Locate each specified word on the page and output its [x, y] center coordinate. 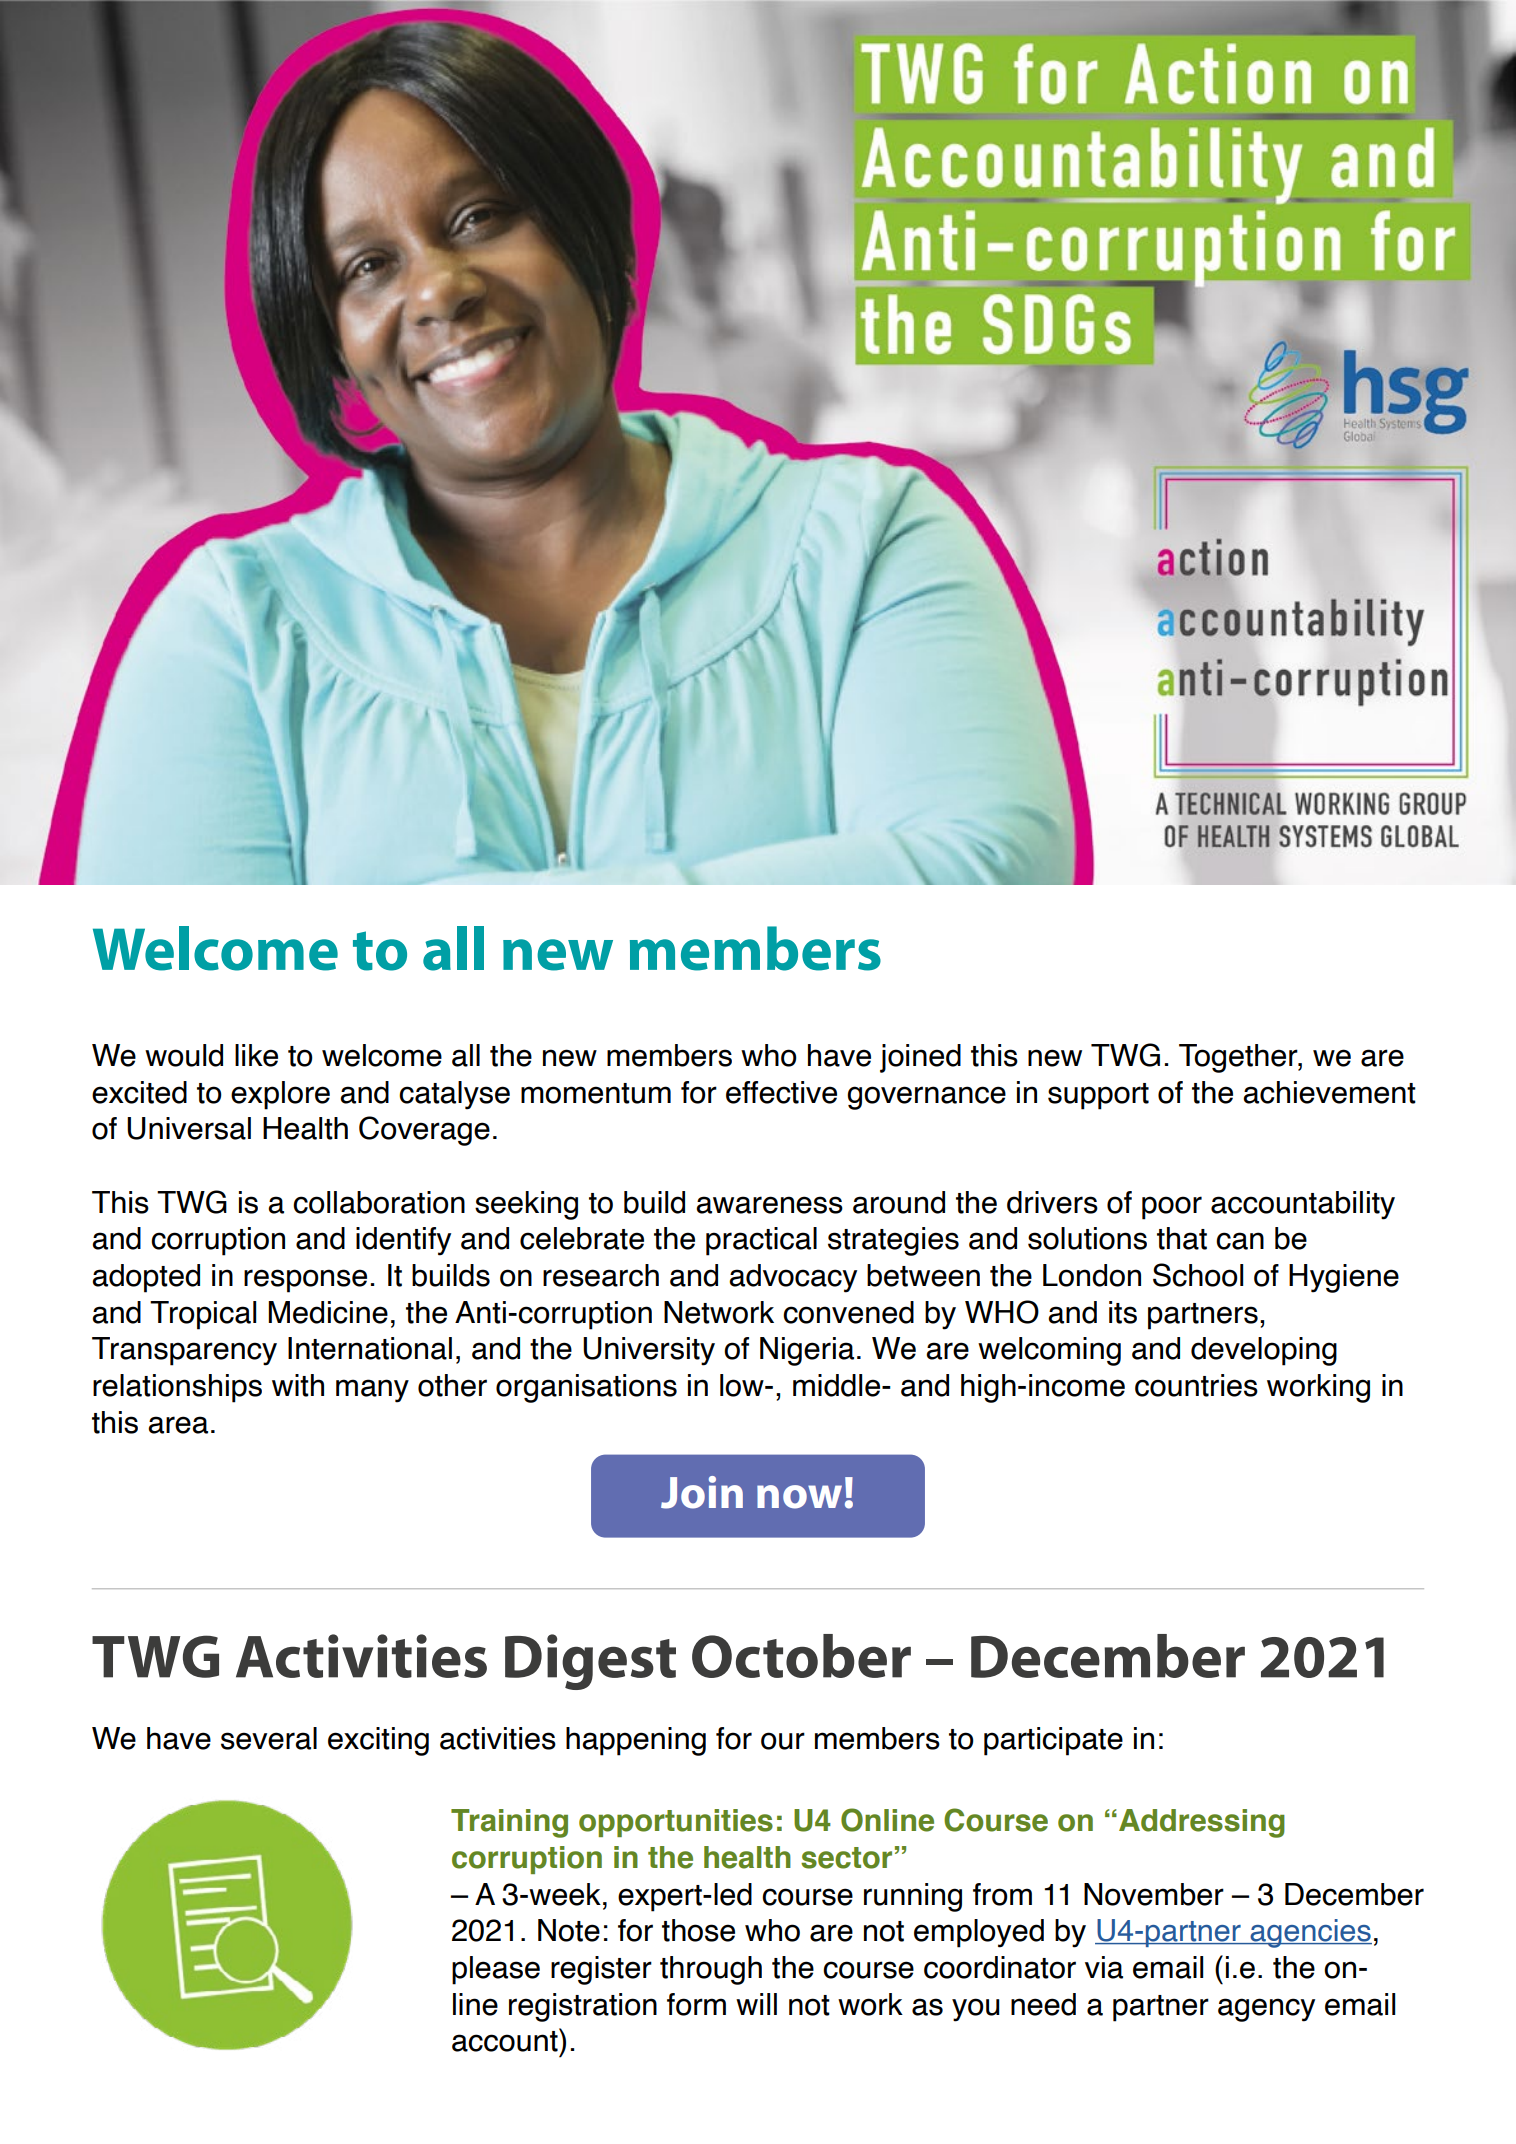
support [1098, 1096]
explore [280, 1095]
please [496, 1970]
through [711, 1970]
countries [1196, 1385]
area [178, 1425]
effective [781, 1092]
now [799, 1497]
